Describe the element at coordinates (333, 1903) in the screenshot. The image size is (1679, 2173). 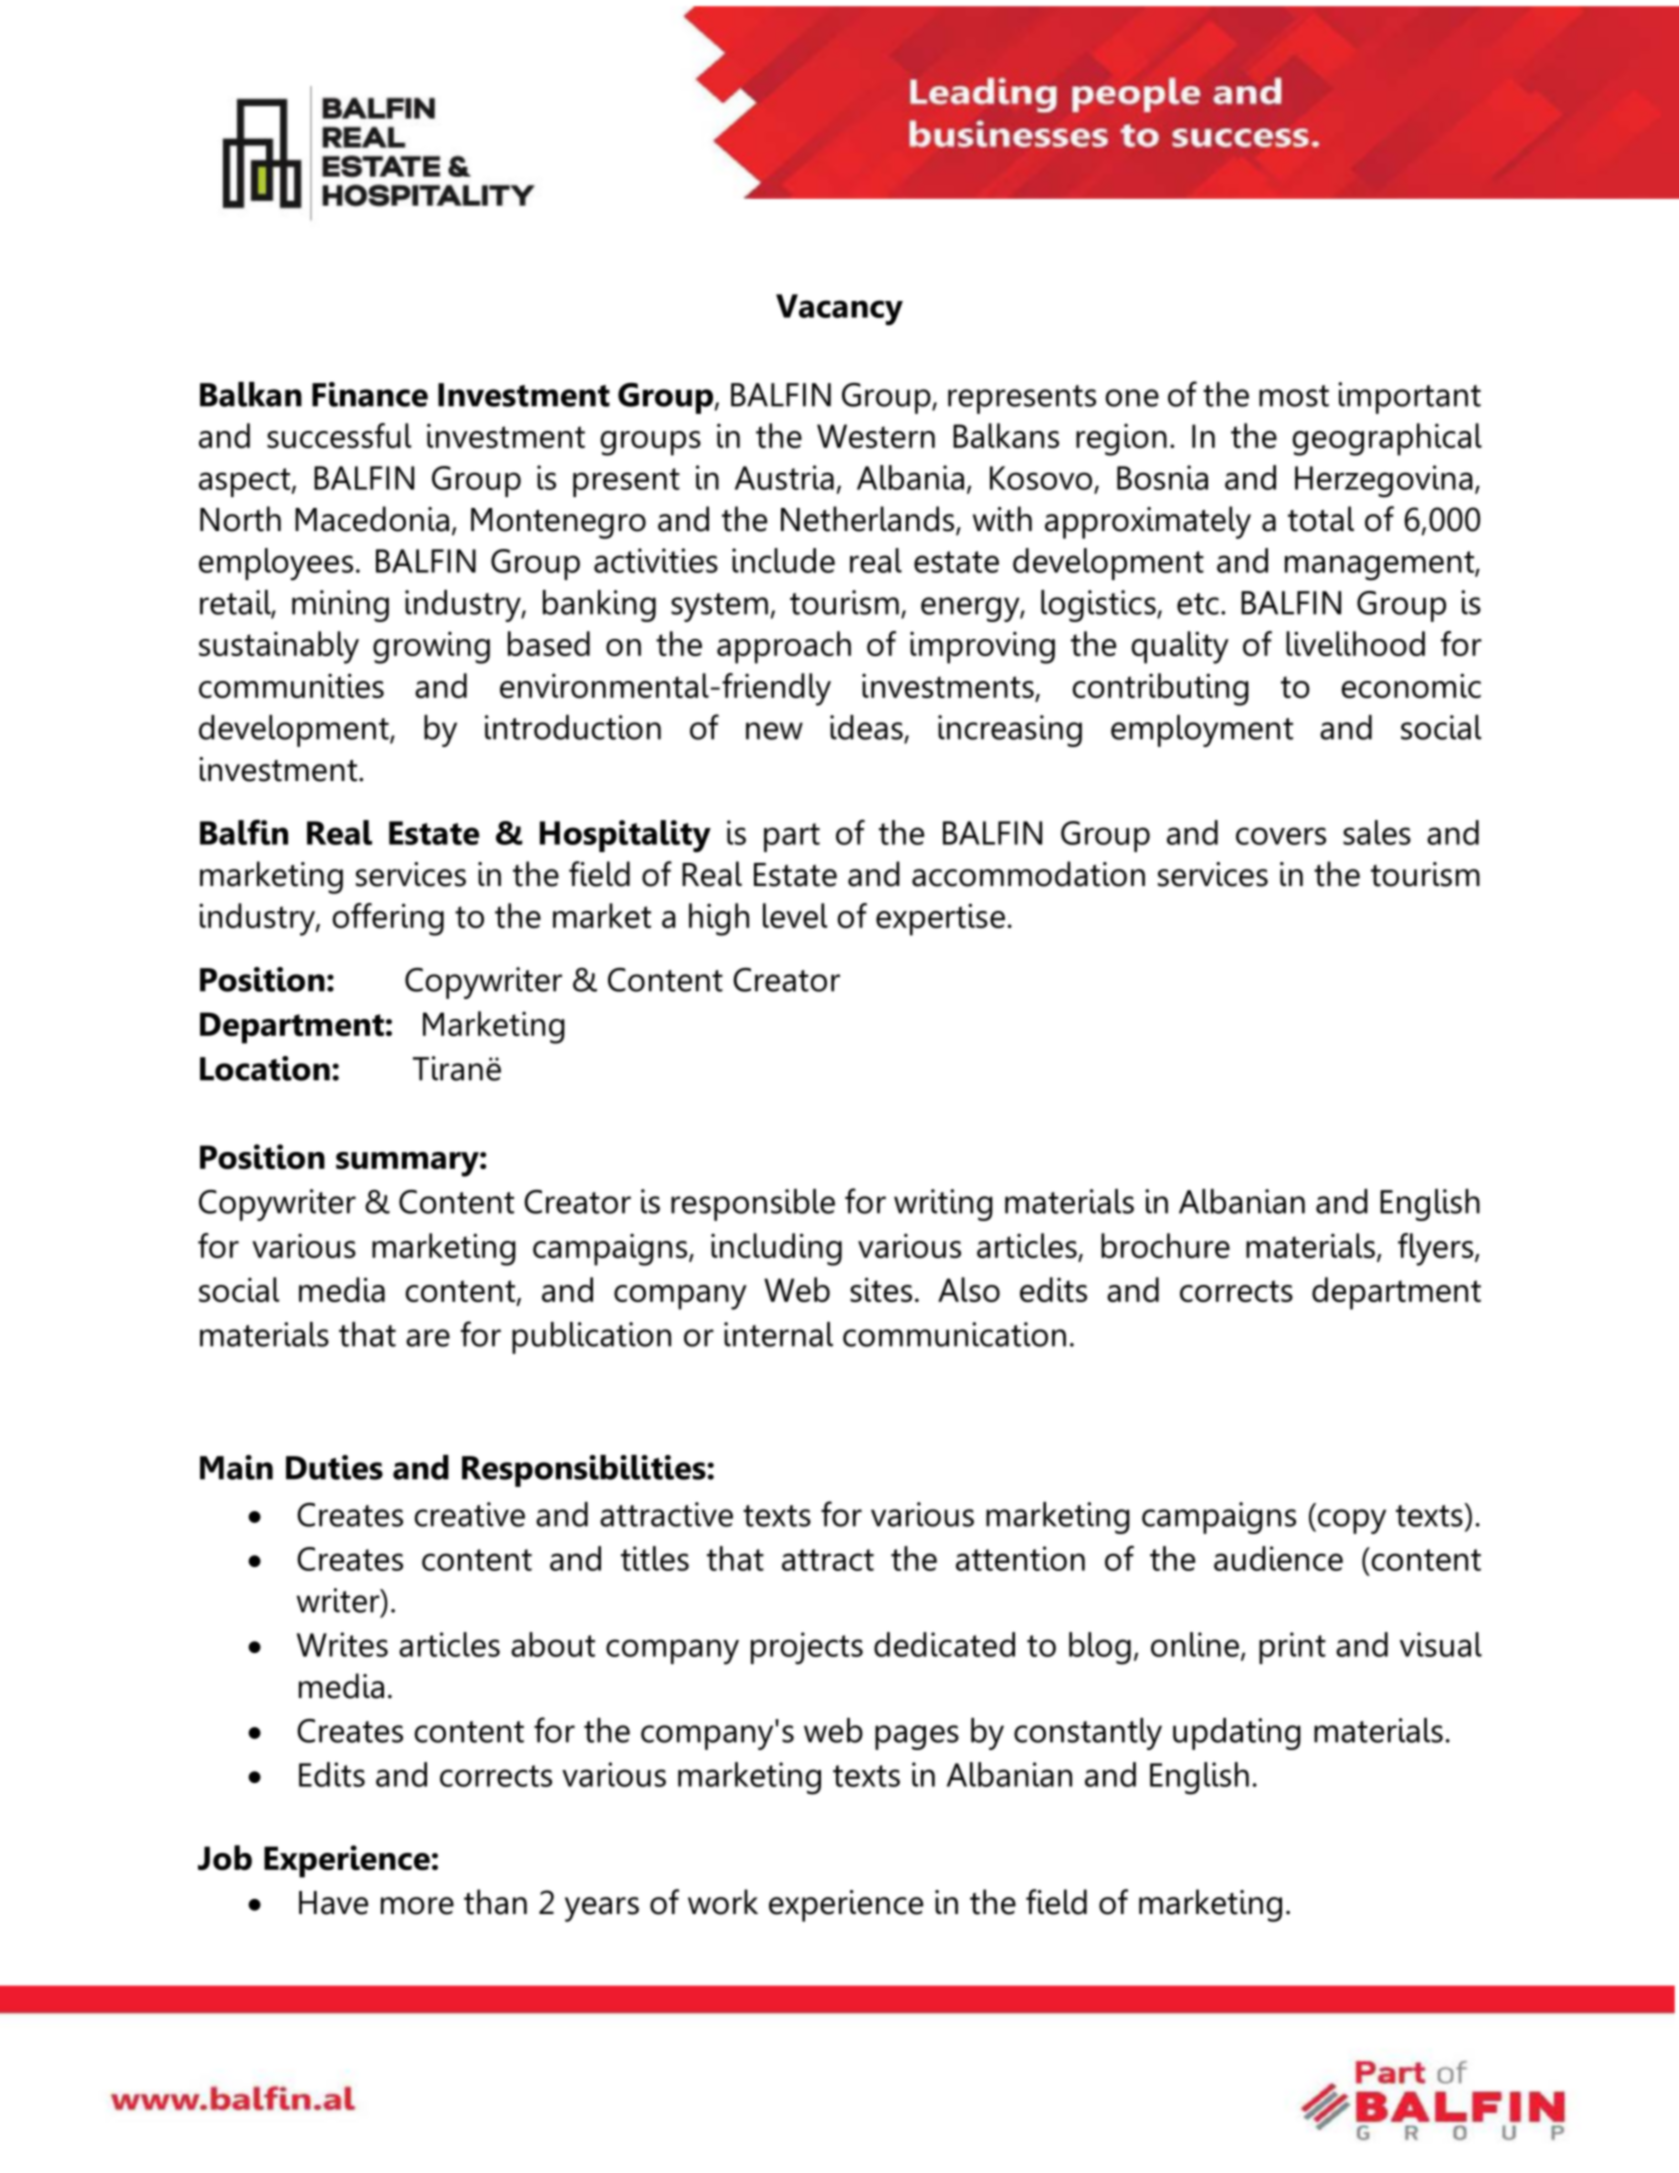
I see `Have` at that location.
